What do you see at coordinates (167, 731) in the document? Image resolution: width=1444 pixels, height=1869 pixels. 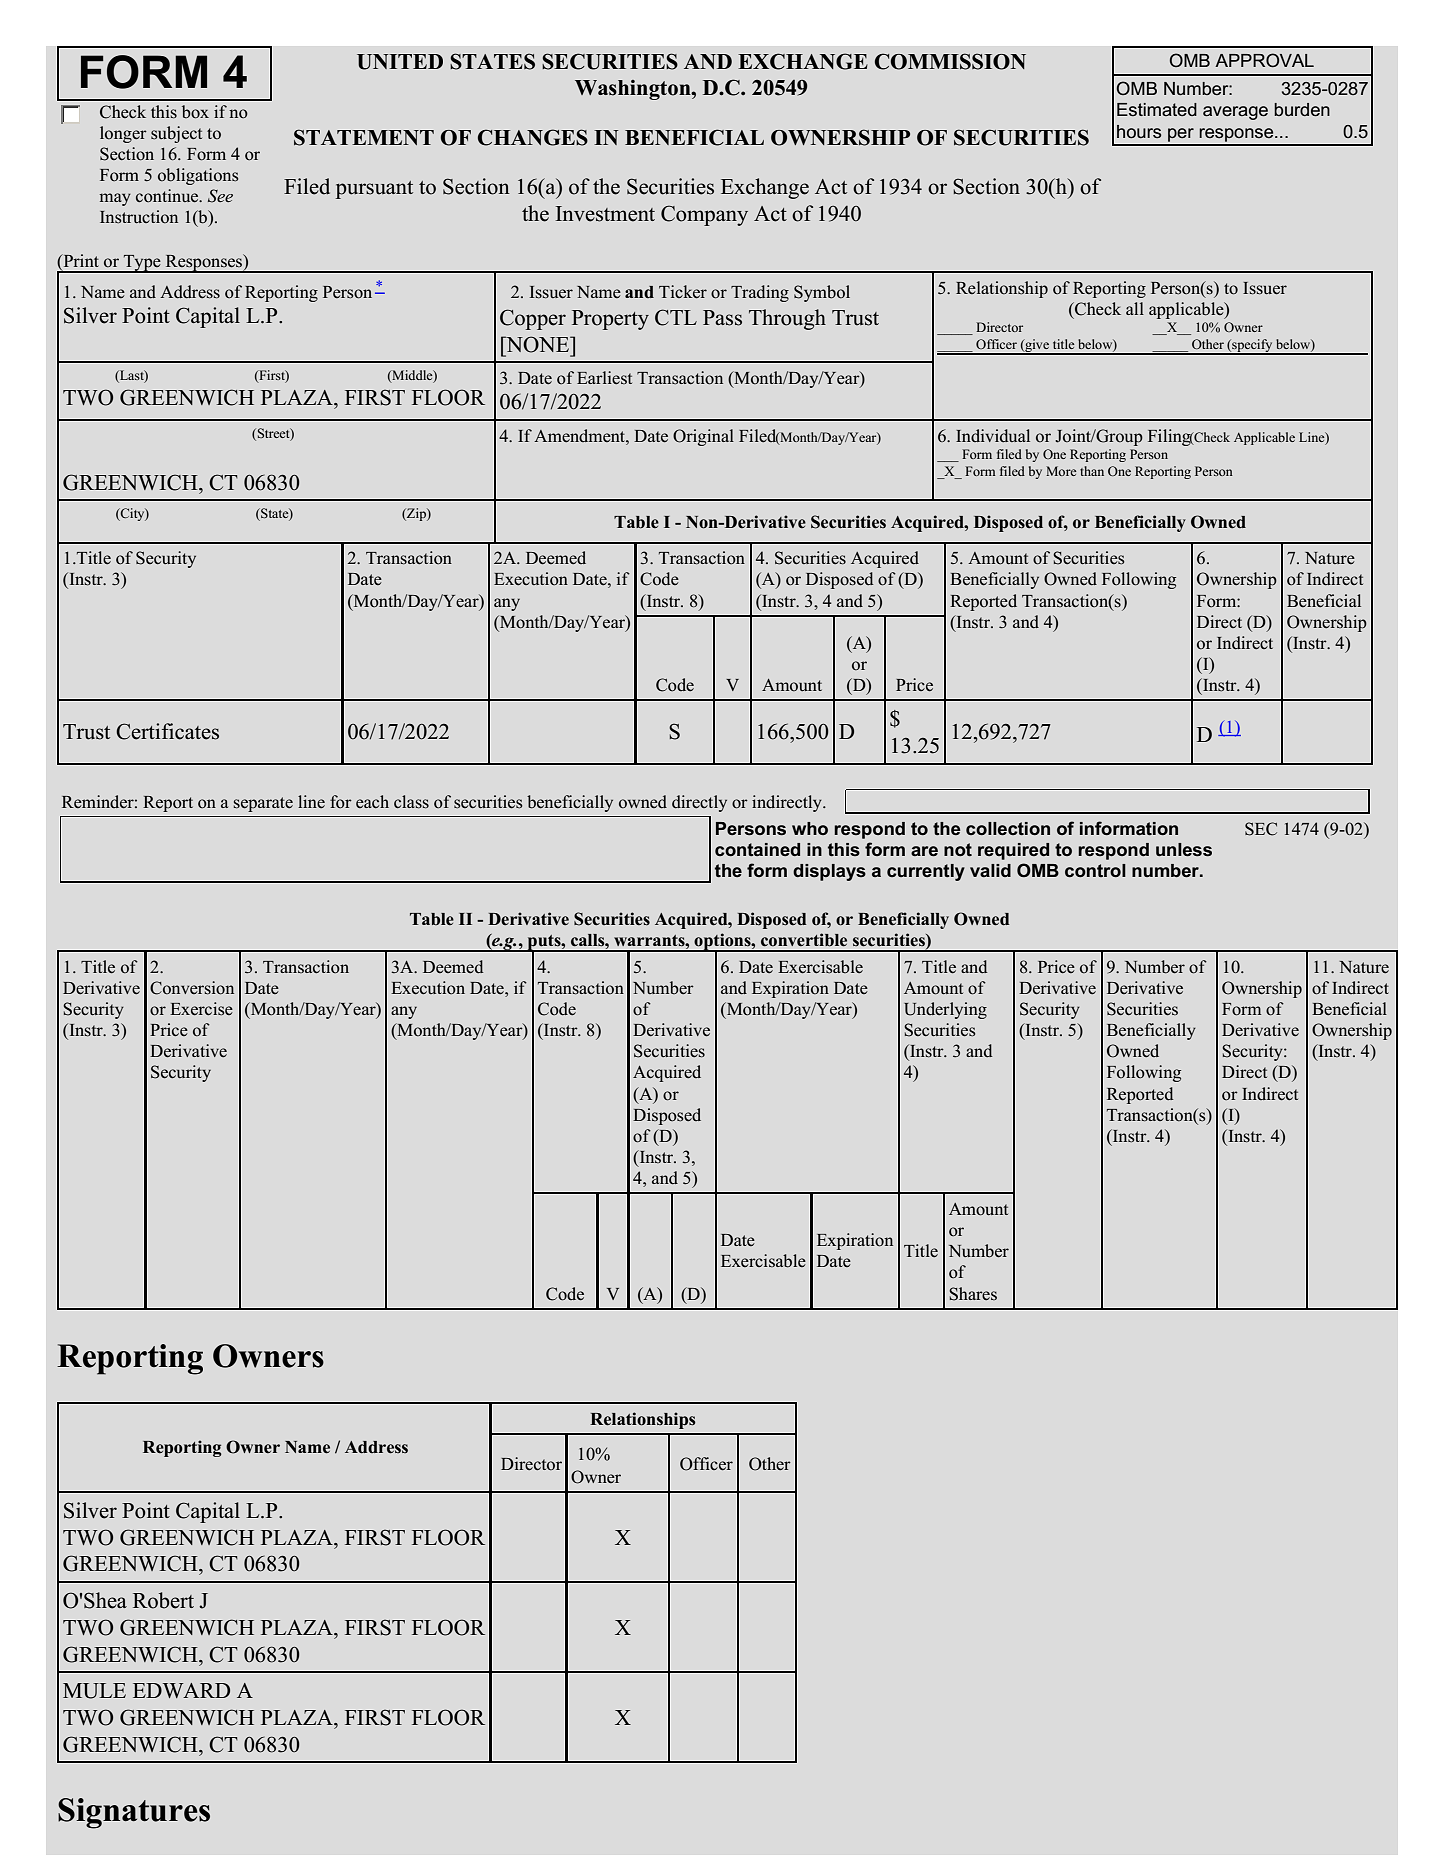 I see `Certificates` at bounding box center [167, 731].
